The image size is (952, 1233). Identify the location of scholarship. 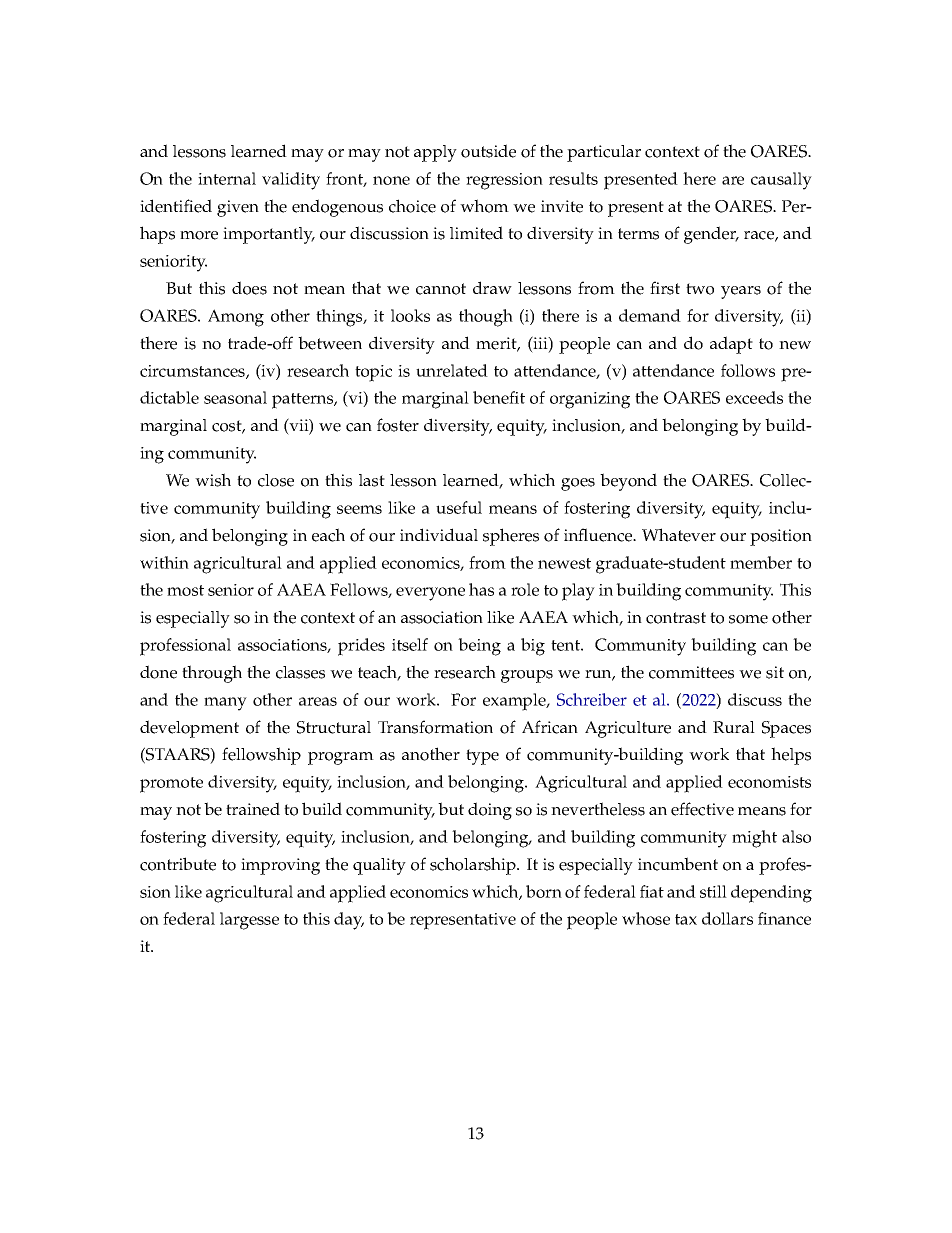
(474, 866).
